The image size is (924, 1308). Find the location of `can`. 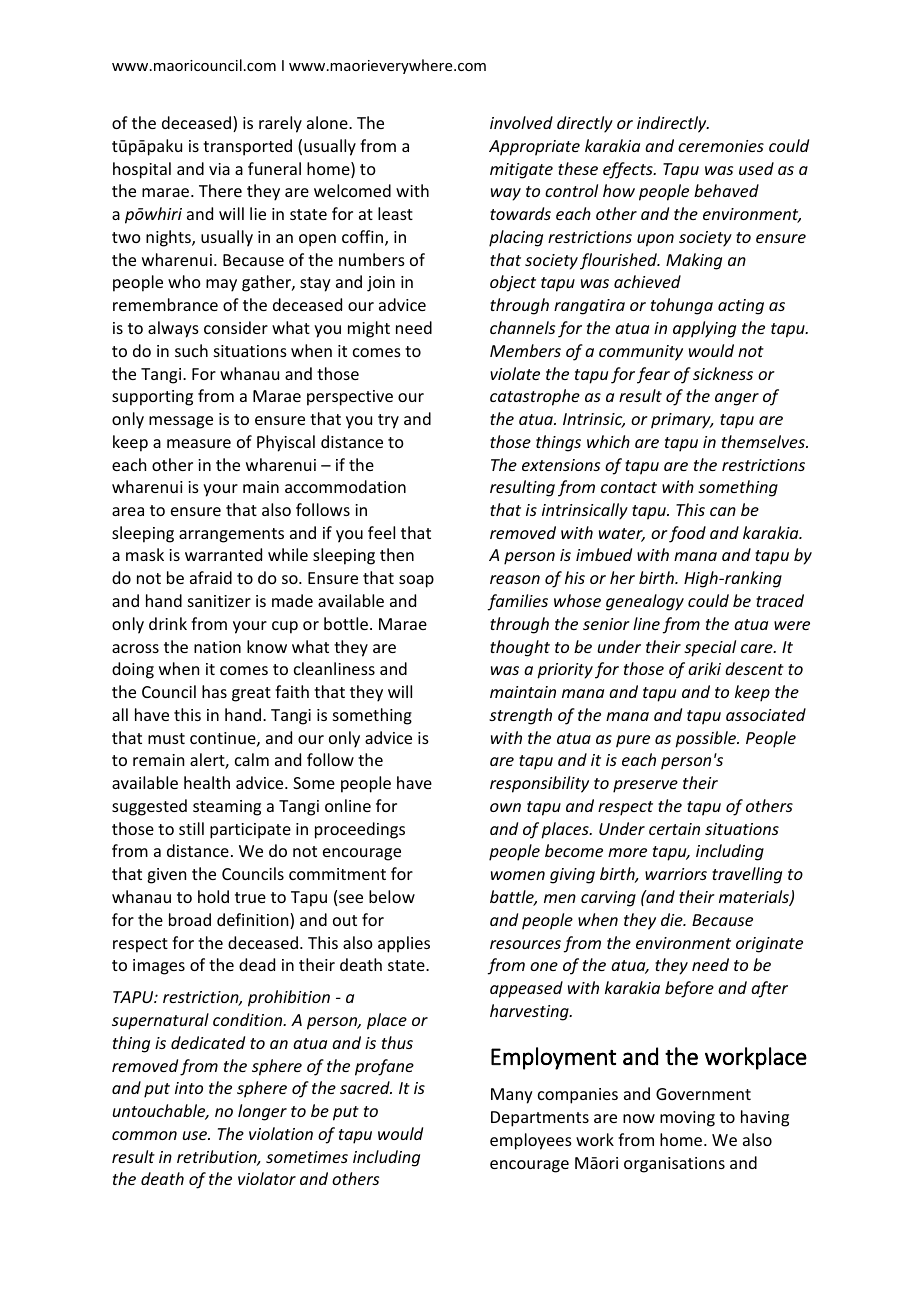

can is located at coordinates (723, 511).
